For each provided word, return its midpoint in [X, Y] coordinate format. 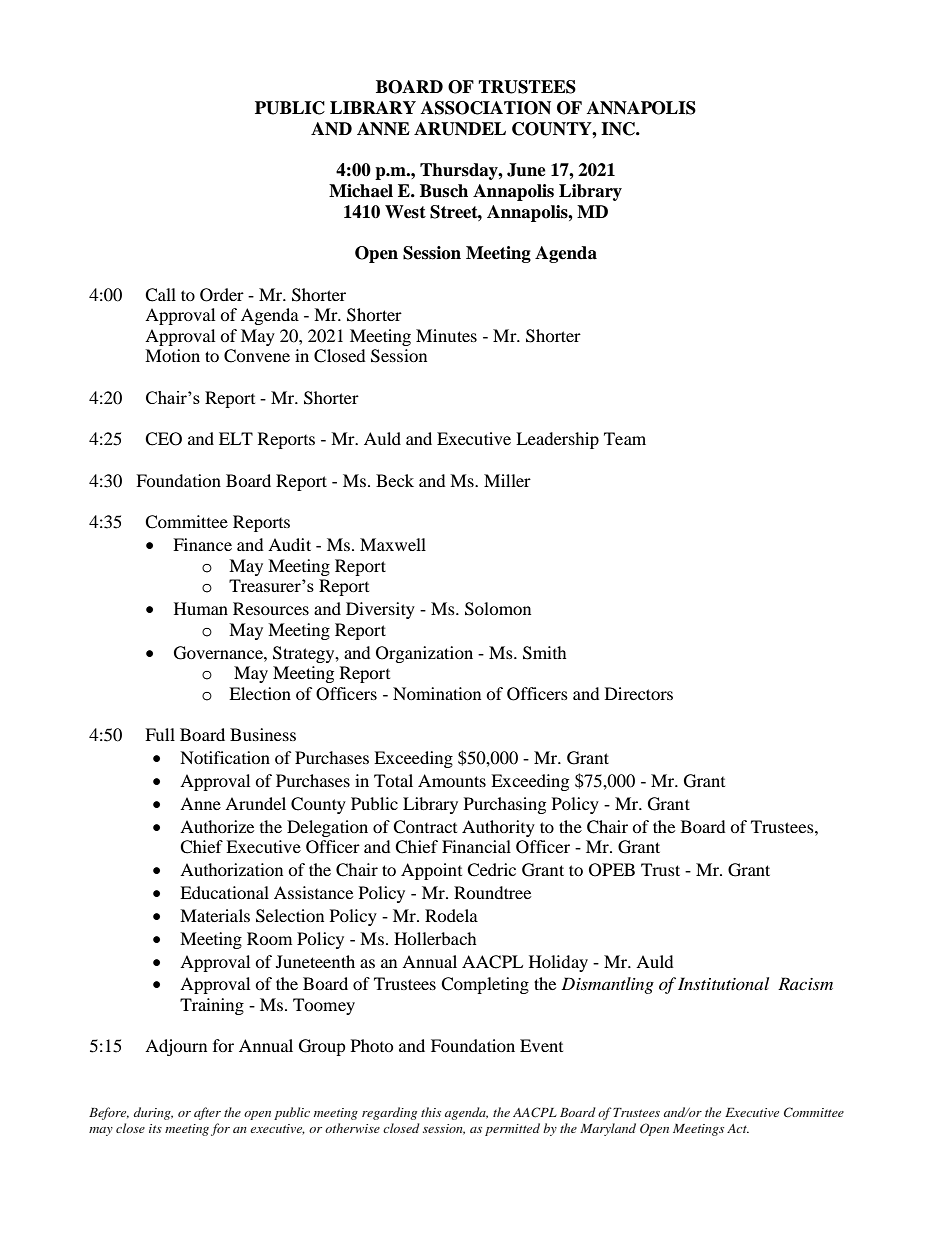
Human [201, 608]
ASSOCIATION [486, 108]
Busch [444, 191]
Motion [172, 355]
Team [625, 438]
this [431, 1112]
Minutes [446, 335]
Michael [361, 191]
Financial [476, 846]
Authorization [231, 869]
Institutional [723, 983]
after [207, 1113]
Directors [639, 693]
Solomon [498, 609]
